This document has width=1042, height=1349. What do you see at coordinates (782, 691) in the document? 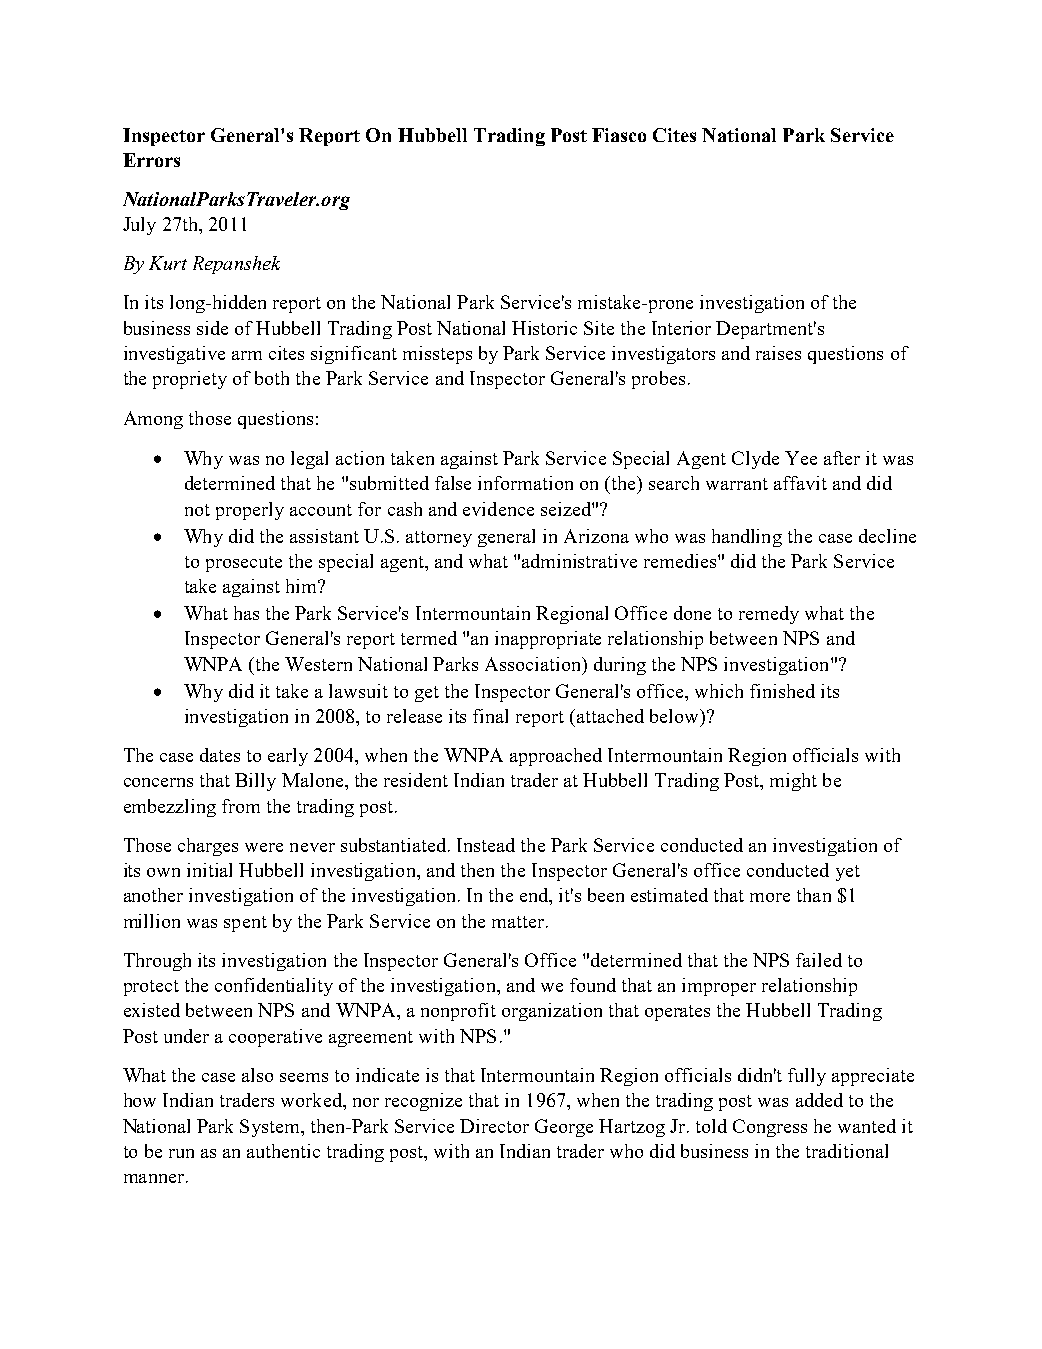
I see `finished` at bounding box center [782, 691].
